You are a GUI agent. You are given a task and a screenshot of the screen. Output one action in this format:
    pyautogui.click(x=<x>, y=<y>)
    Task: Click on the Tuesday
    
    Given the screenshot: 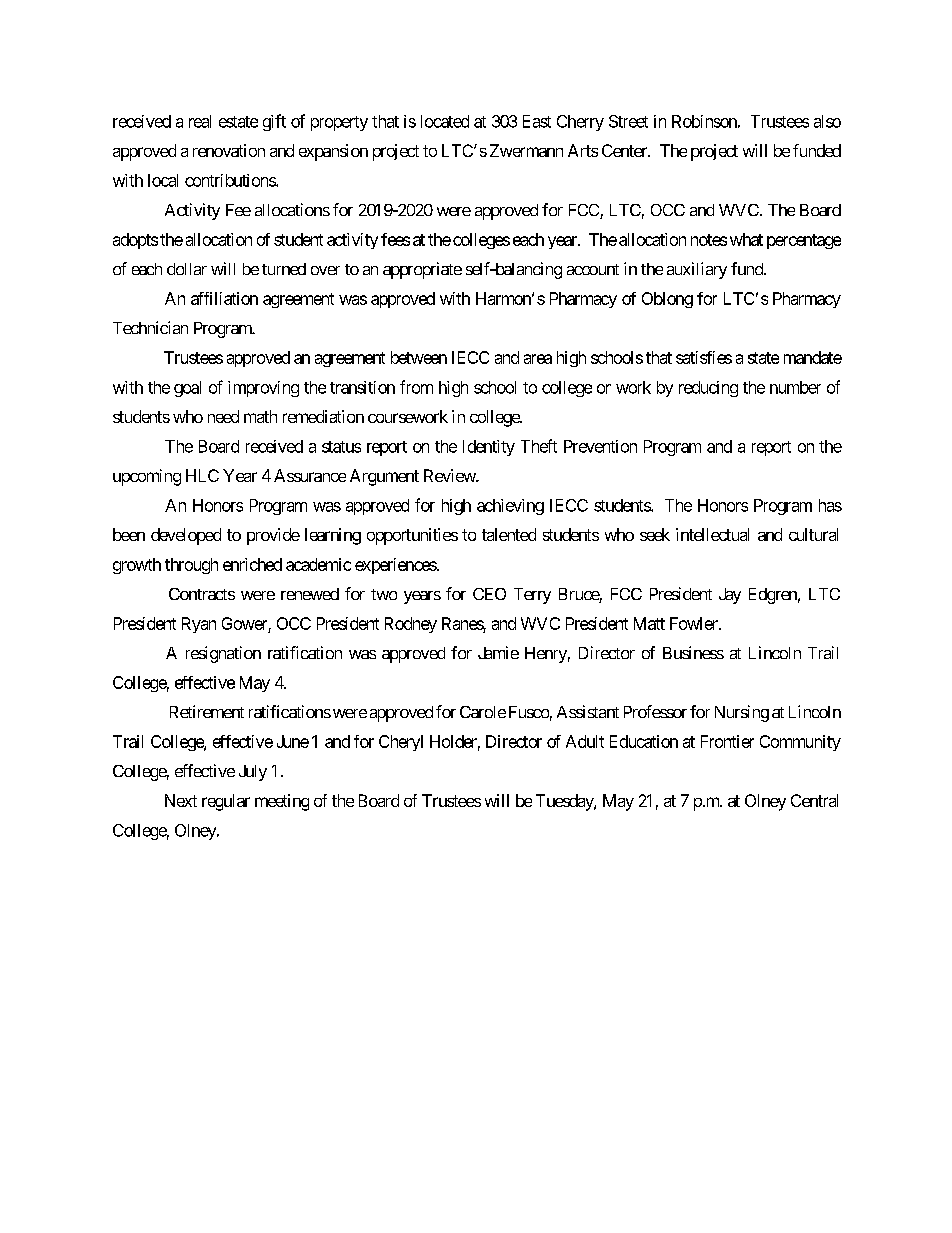 What is the action you would take?
    pyautogui.click(x=565, y=802)
